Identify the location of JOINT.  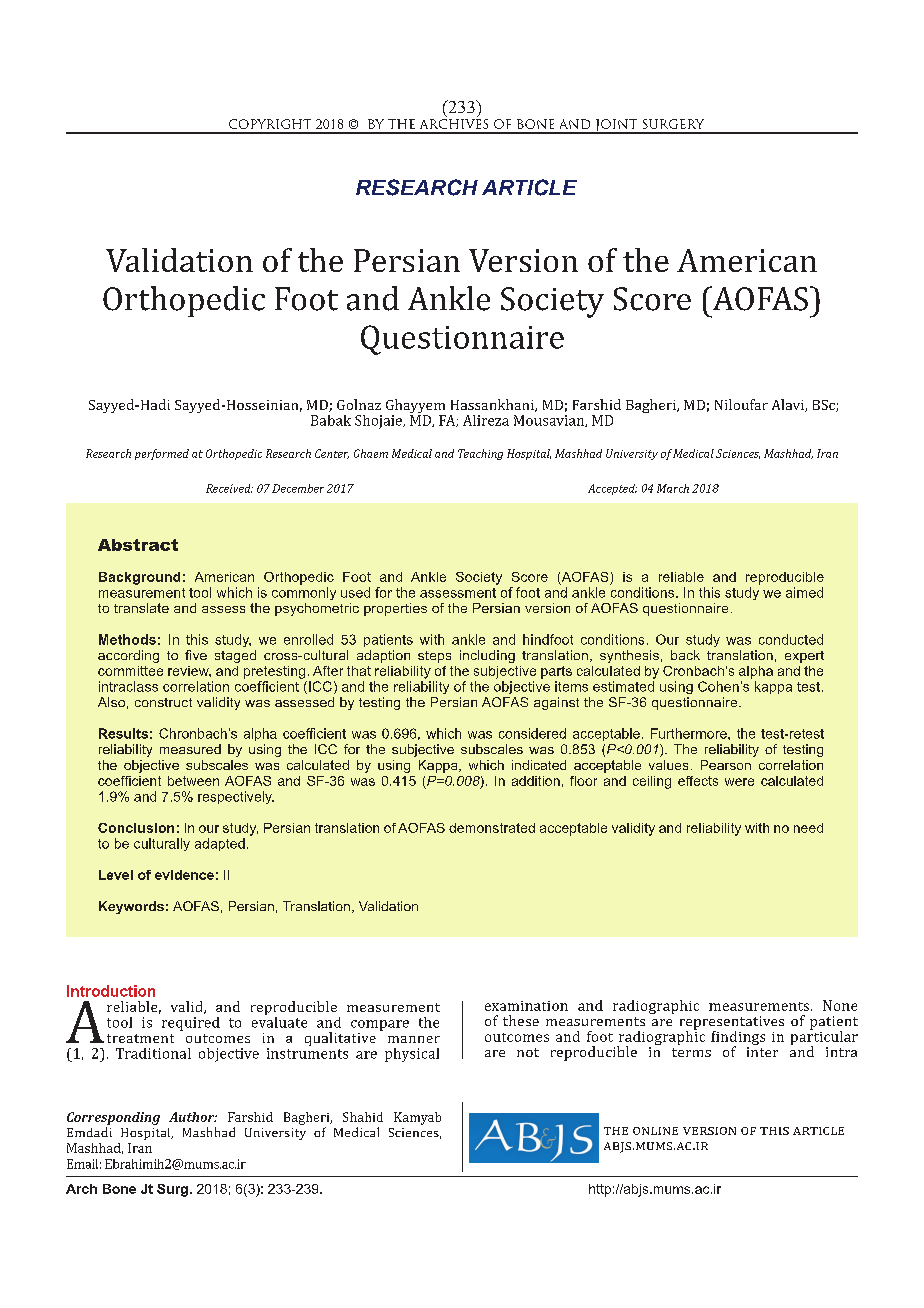
(616, 126).
